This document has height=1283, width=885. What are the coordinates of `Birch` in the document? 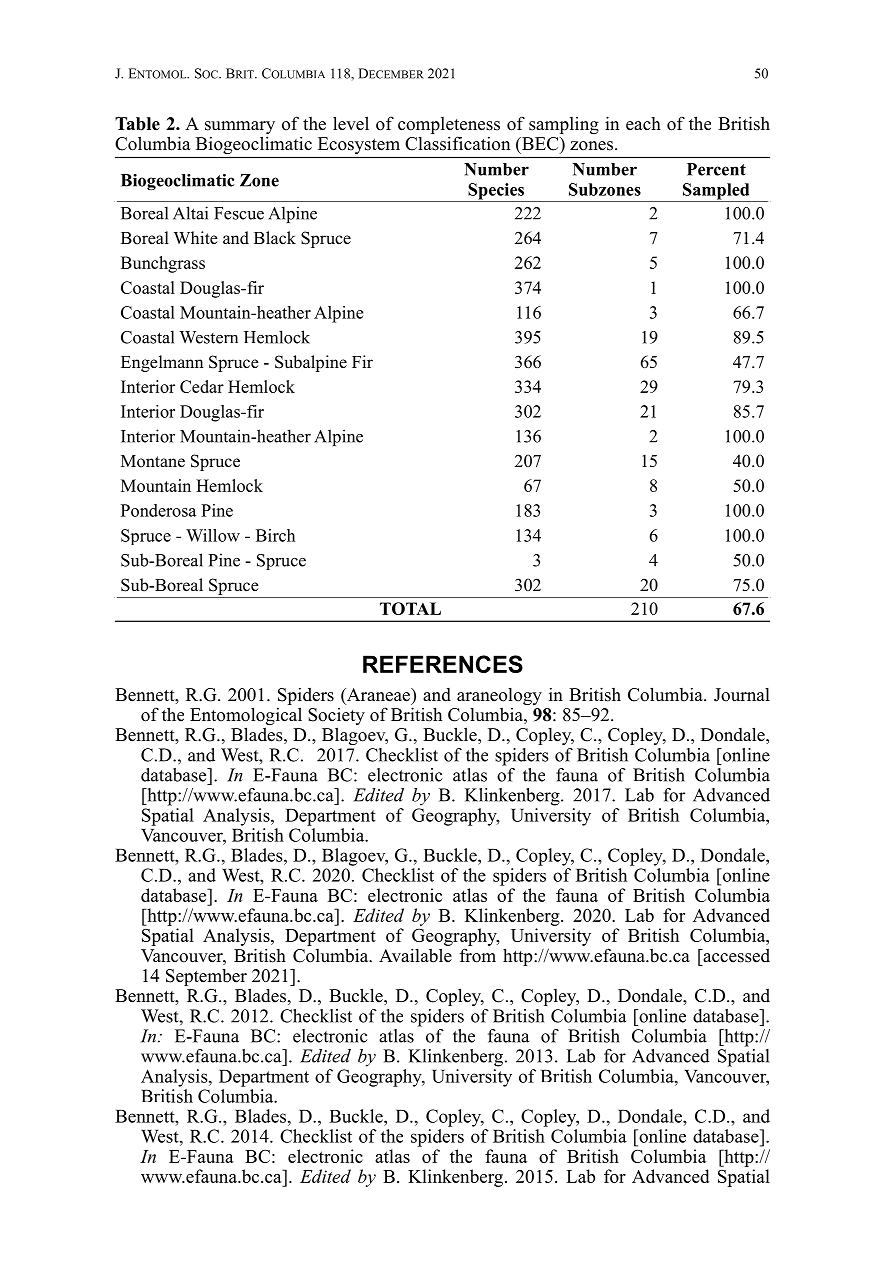 It's located at (275, 535).
